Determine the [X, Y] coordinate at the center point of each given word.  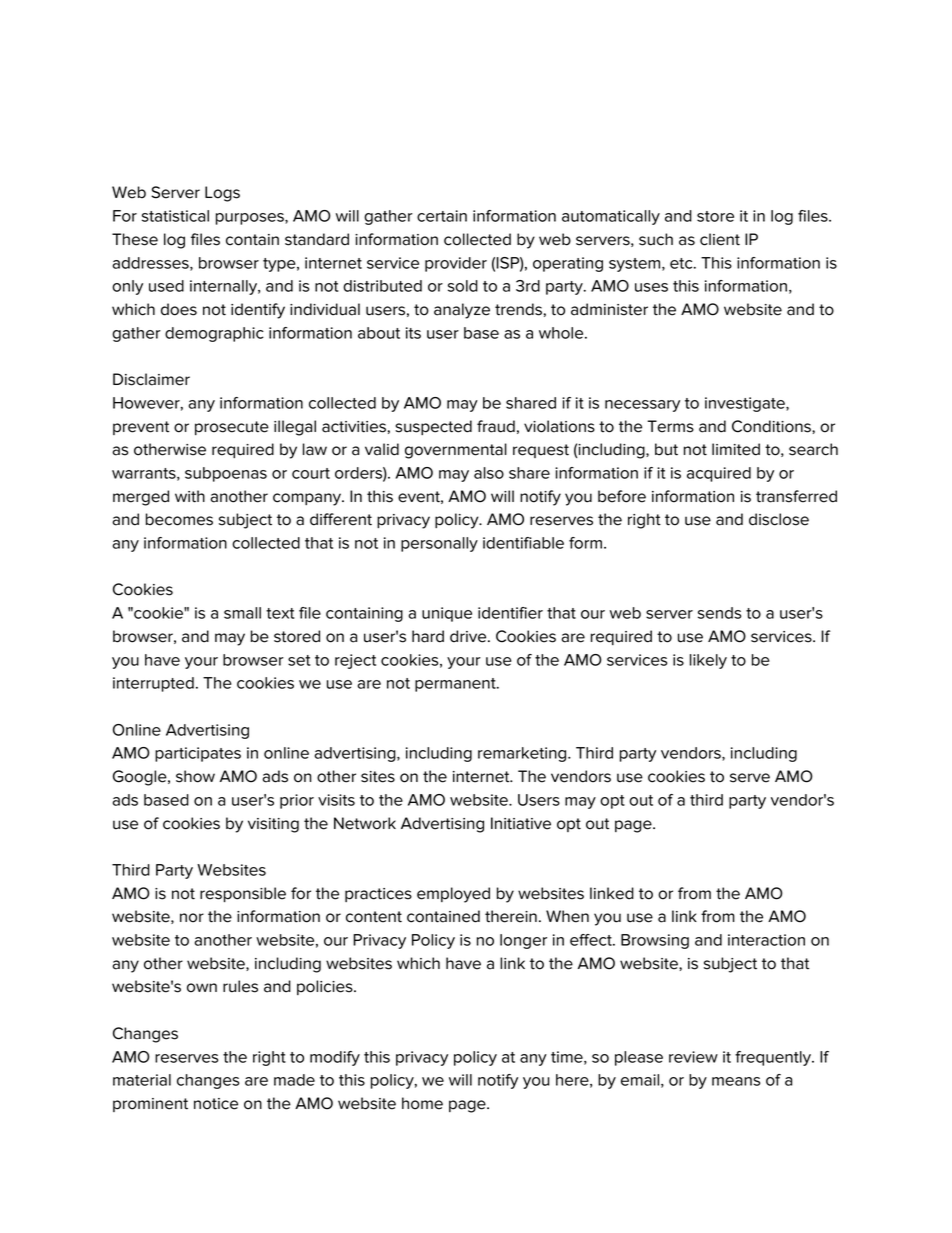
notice [216, 1104]
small [242, 613]
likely [708, 661]
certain [442, 216]
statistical [175, 216]
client [720, 239]
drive [469, 636]
